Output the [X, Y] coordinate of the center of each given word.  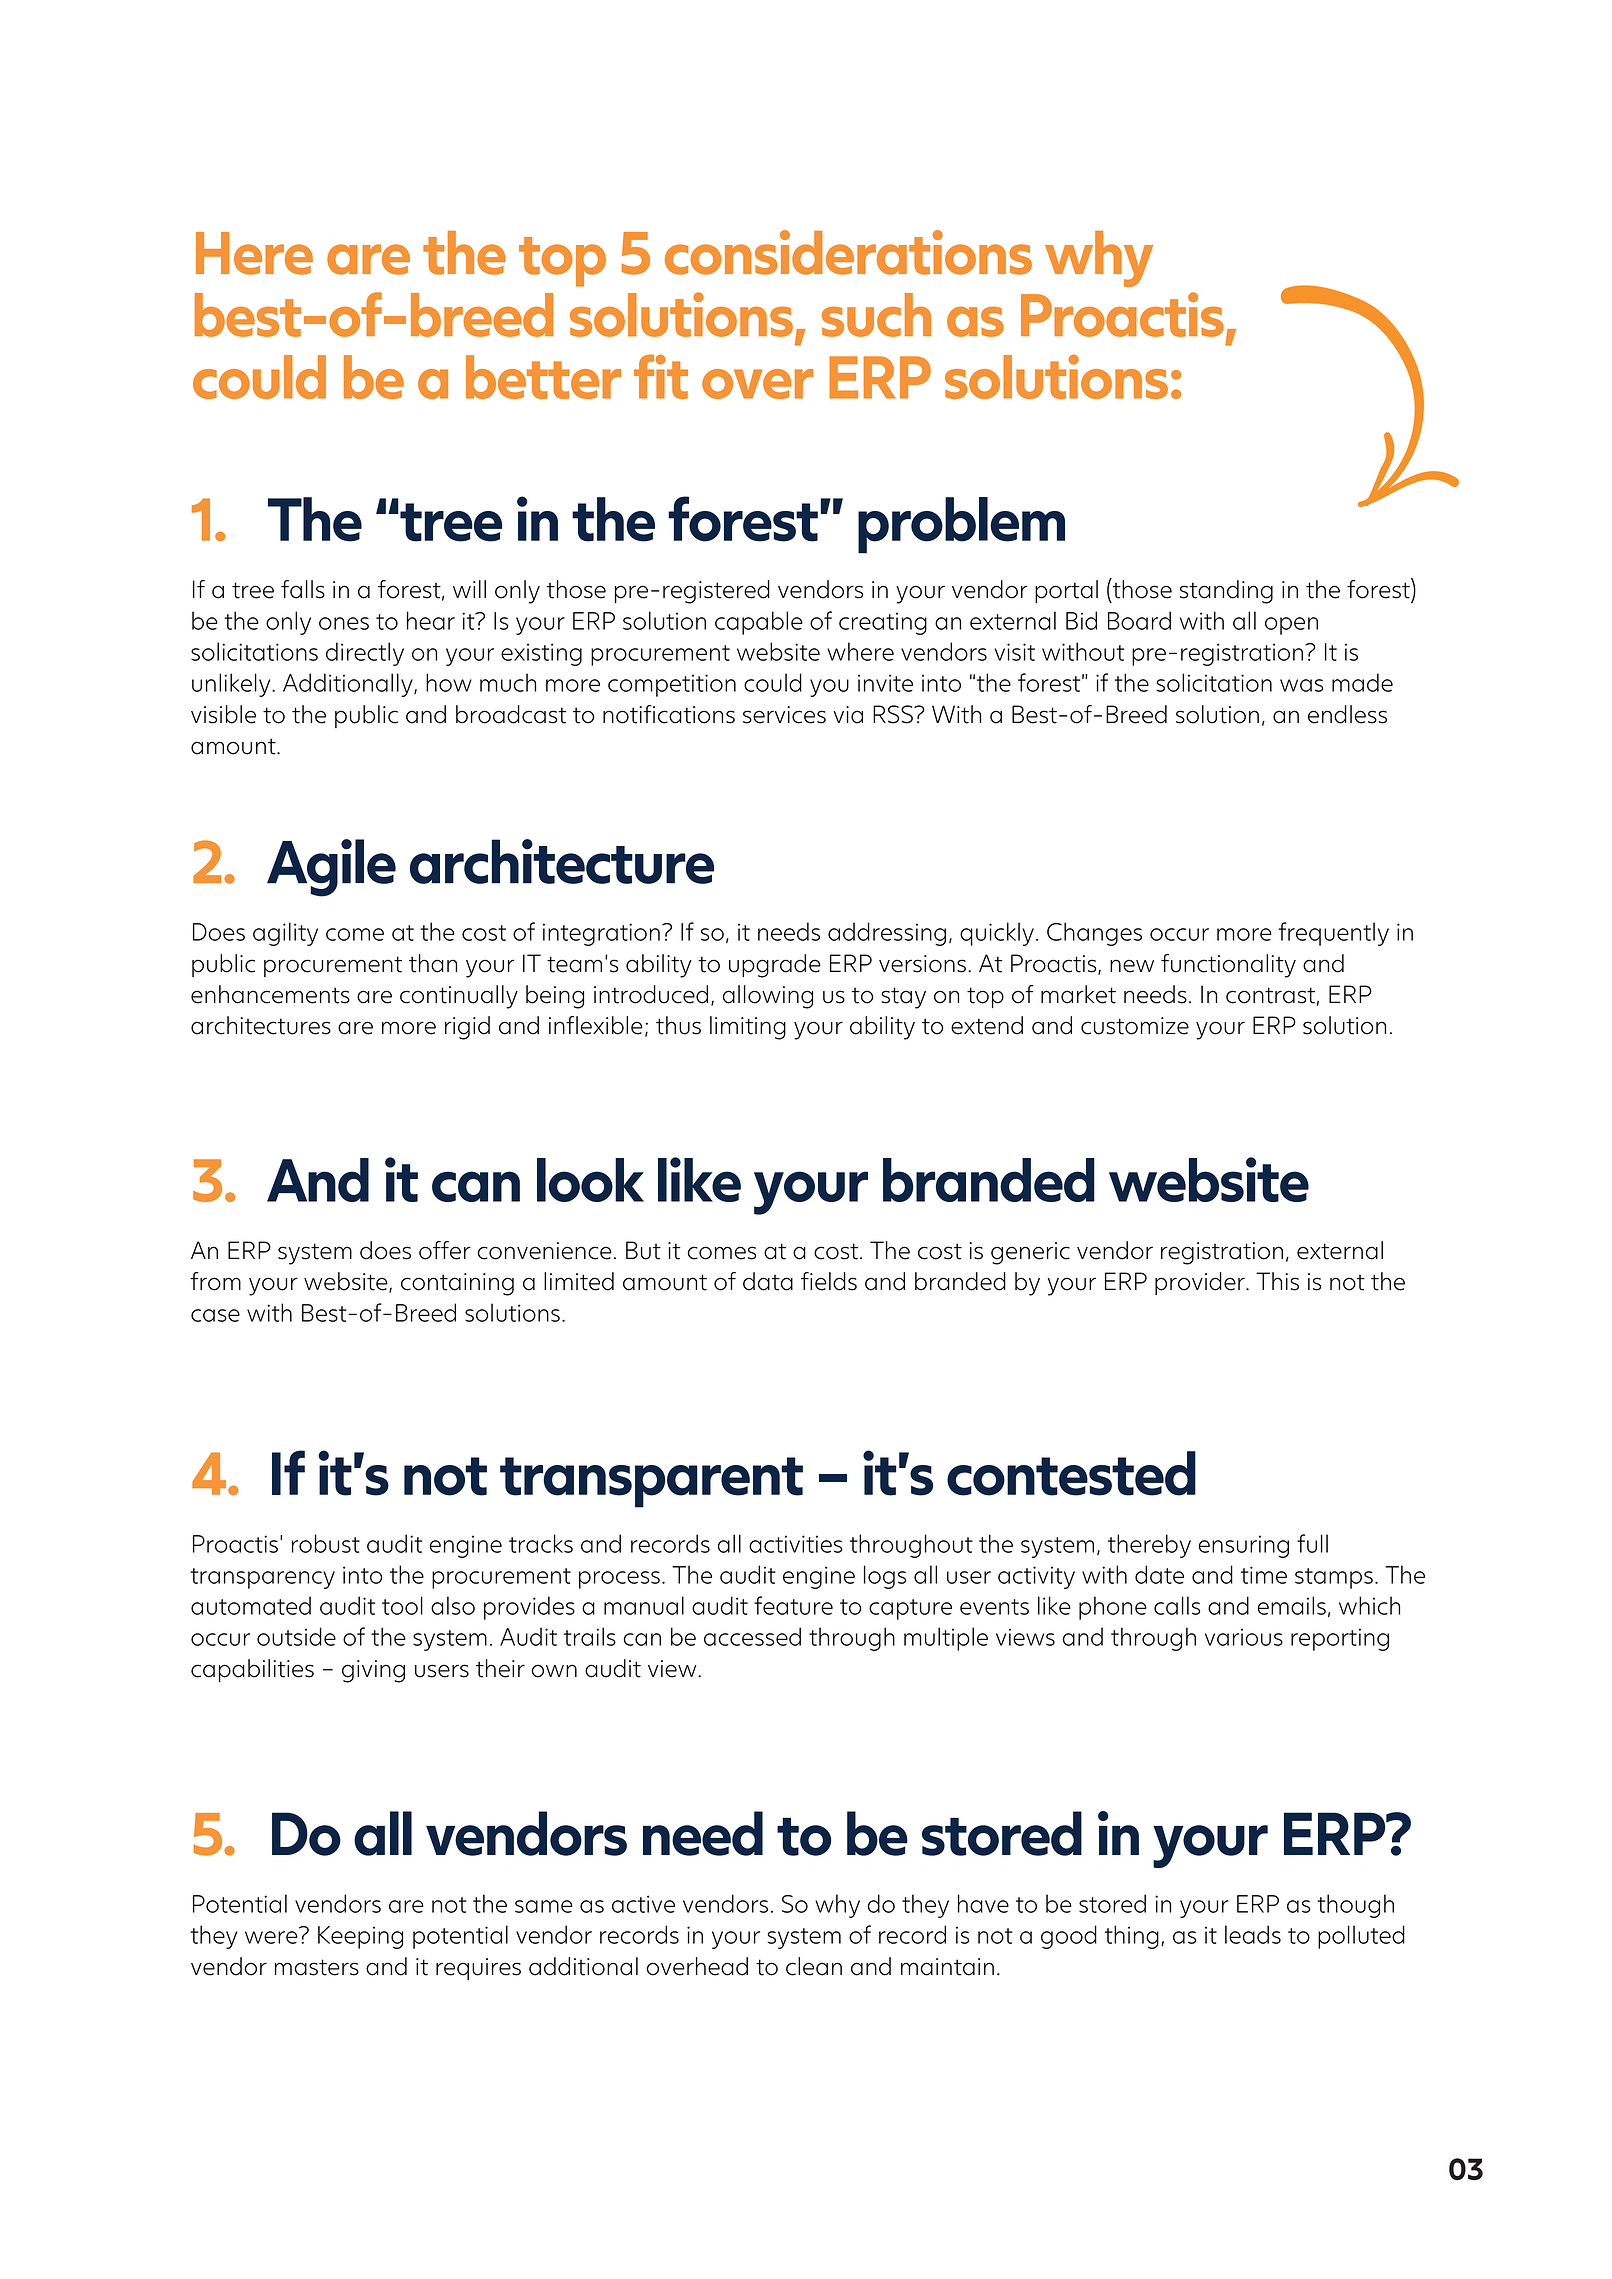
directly [365, 654]
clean [814, 1966]
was [1301, 685]
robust [326, 1543]
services [784, 715]
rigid [467, 1028]
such [876, 315]
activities [795, 1544]
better [543, 377]
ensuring [1244, 1546]
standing [1226, 592]
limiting [748, 1028]
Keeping [360, 1937]
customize [1135, 1026]
